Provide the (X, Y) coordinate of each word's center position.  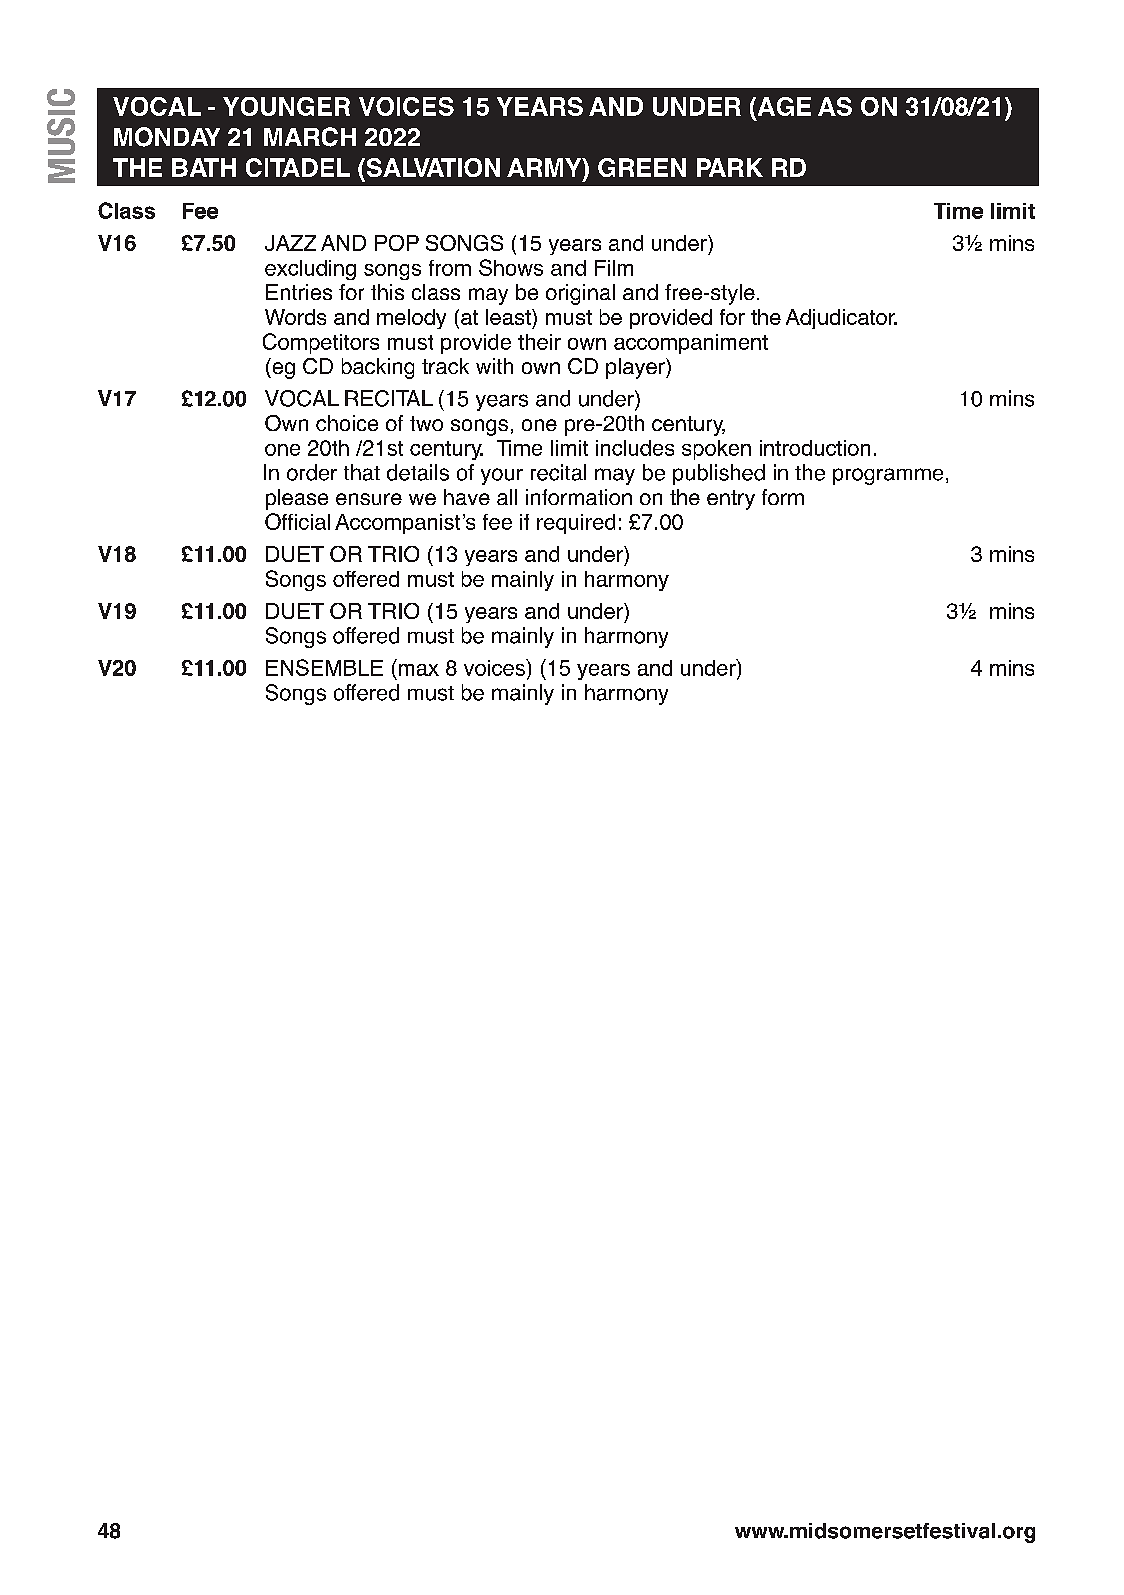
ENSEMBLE (324, 667)
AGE (783, 106)
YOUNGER (286, 106)
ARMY (545, 167)
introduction (815, 448)
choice (347, 423)
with (494, 366)
